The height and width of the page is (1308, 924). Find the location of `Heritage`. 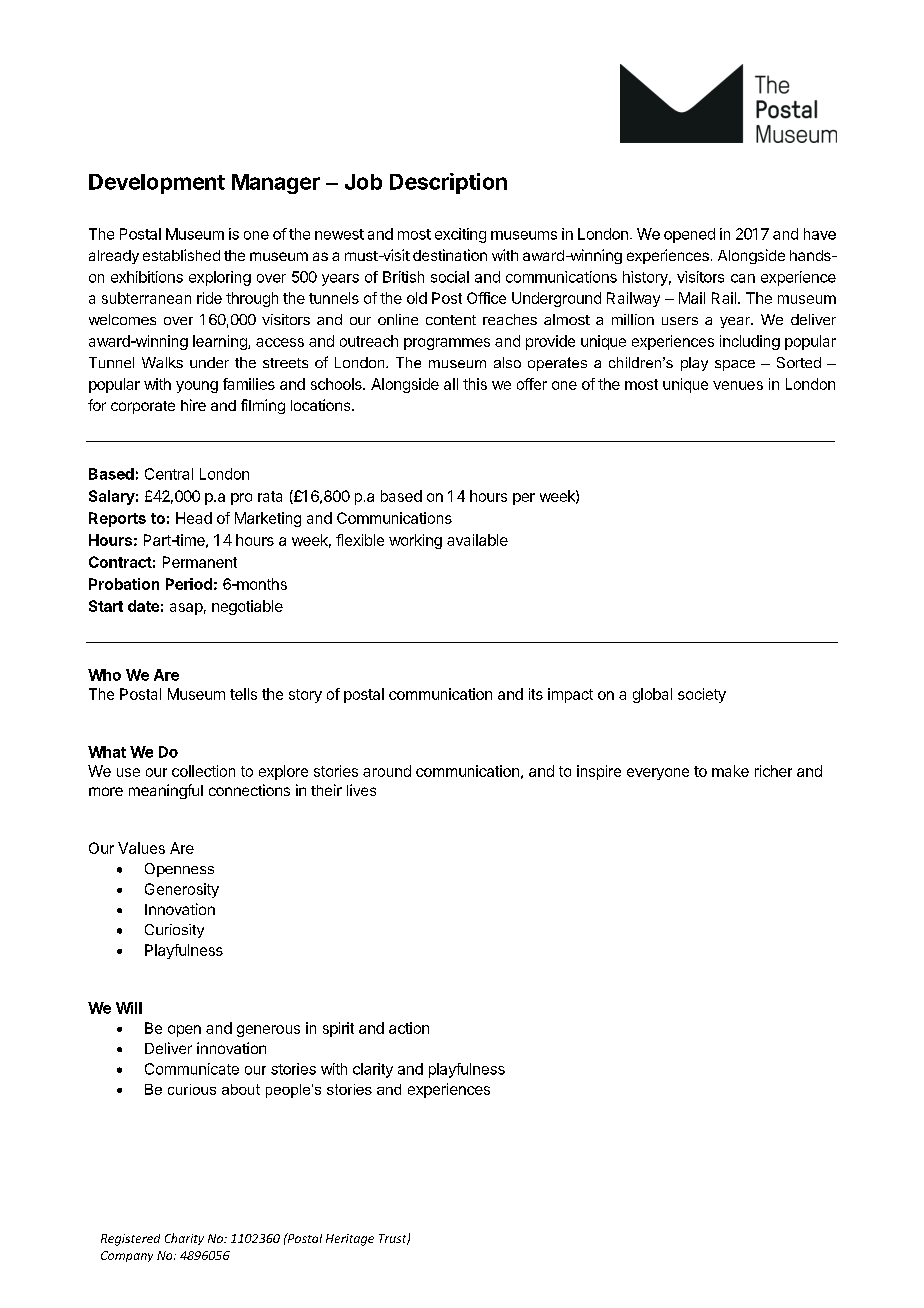

Heritage is located at coordinates (350, 1240).
